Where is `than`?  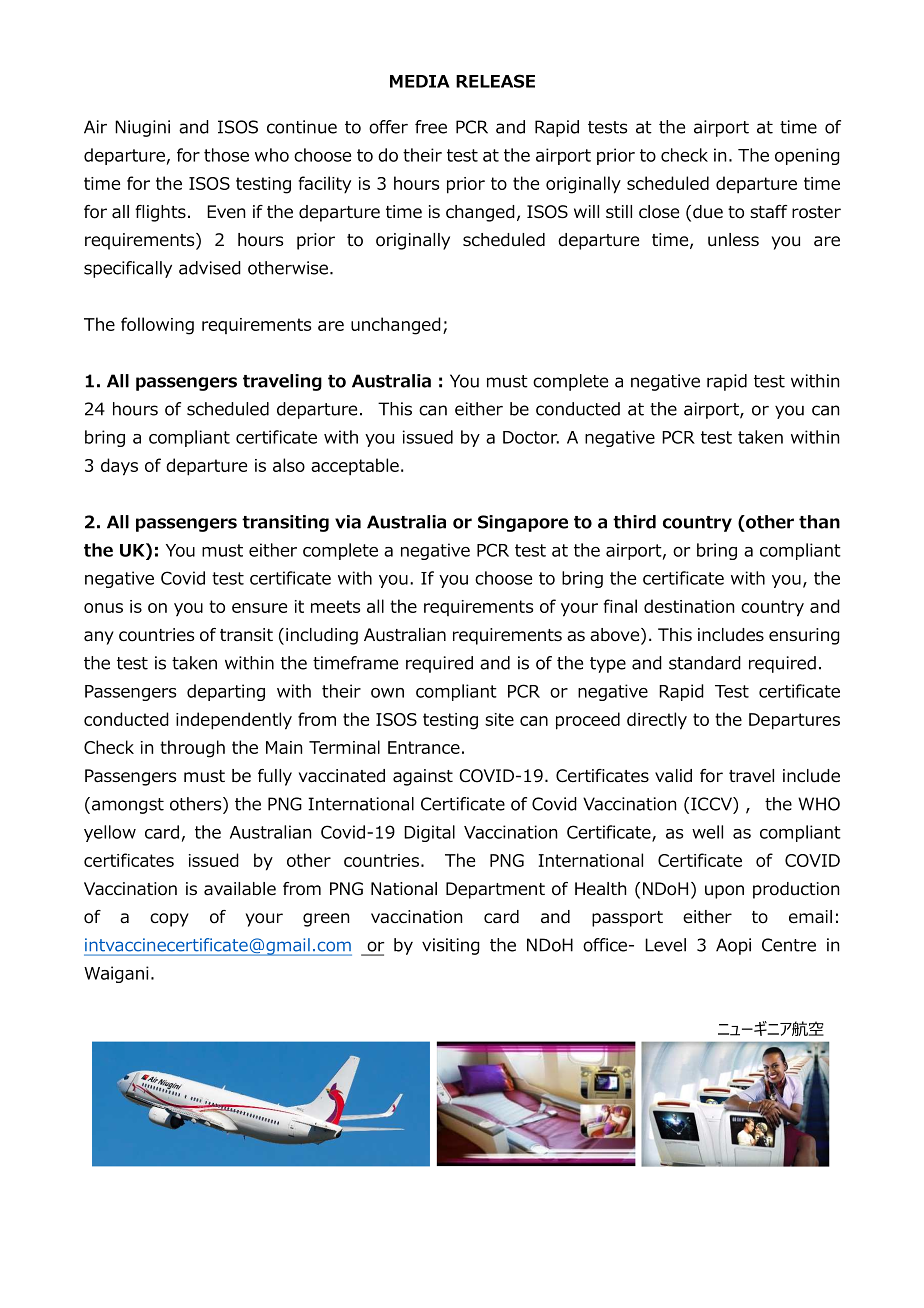
than is located at coordinates (819, 522).
